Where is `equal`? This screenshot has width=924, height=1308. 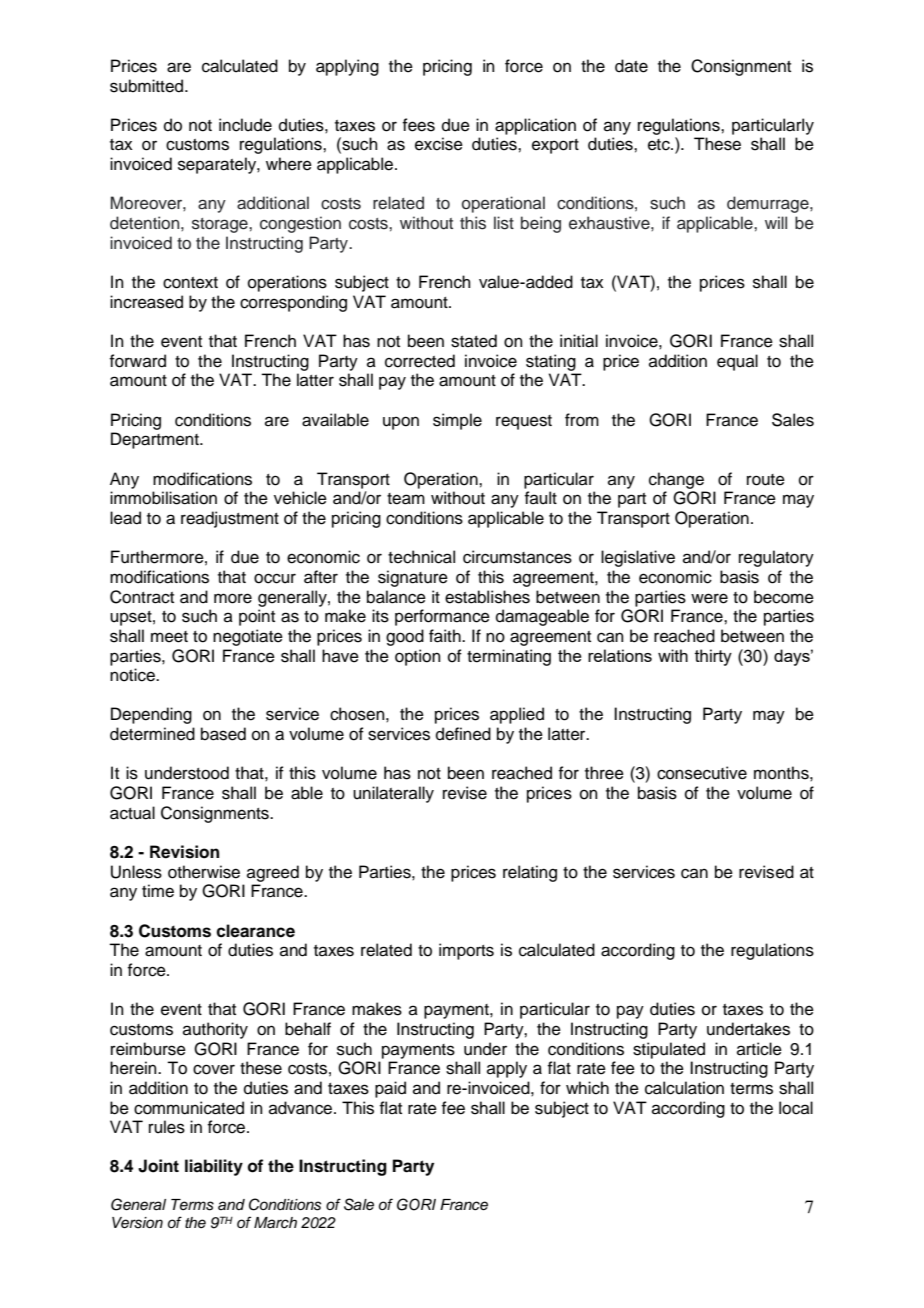
equal is located at coordinates (737, 362).
